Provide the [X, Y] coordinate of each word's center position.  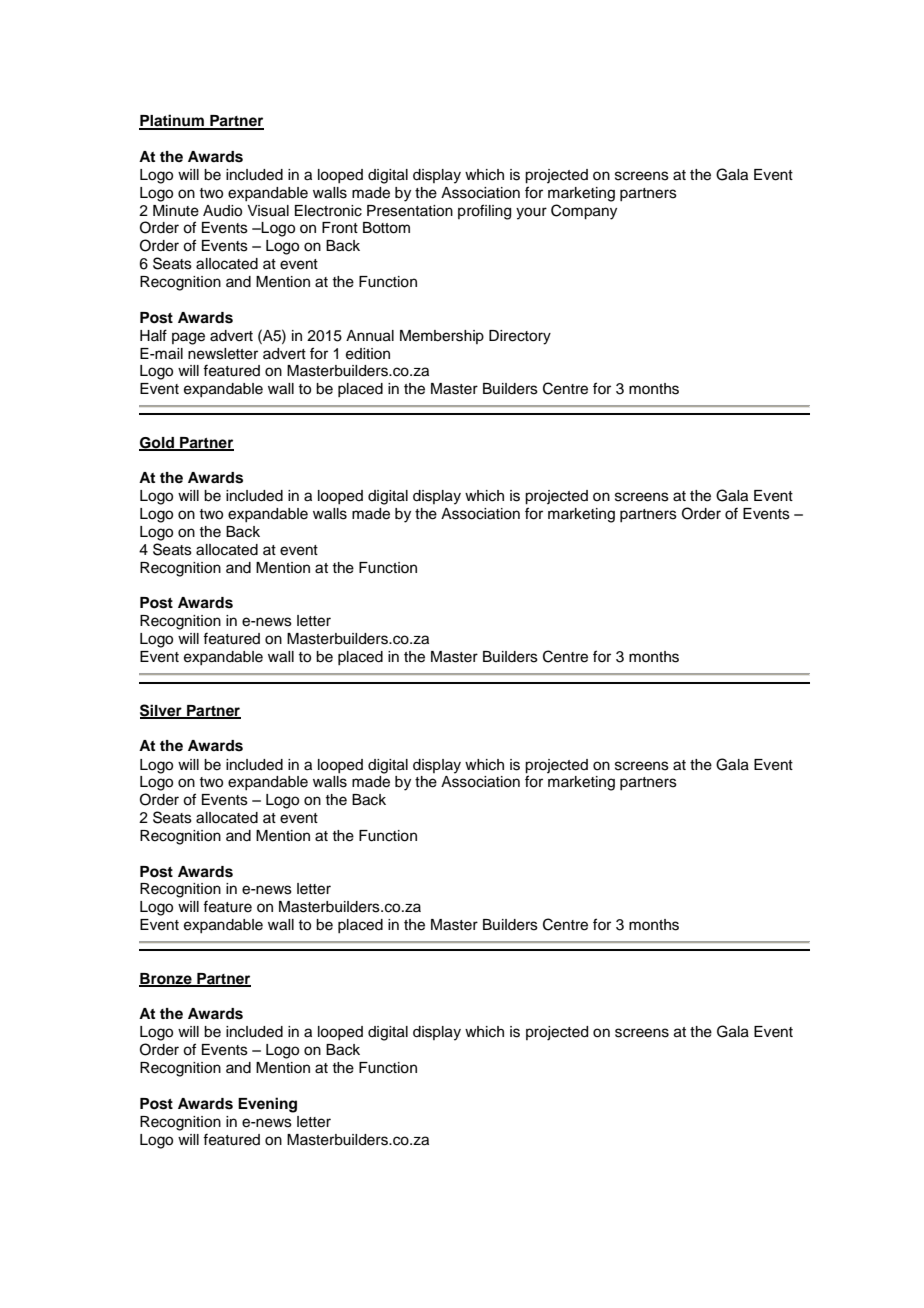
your [531, 213]
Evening [267, 1105]
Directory [520, 337]
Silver [162, 711]
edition [368, 354]
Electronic [328, 211]
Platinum [172, 121]
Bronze [166, 979]
